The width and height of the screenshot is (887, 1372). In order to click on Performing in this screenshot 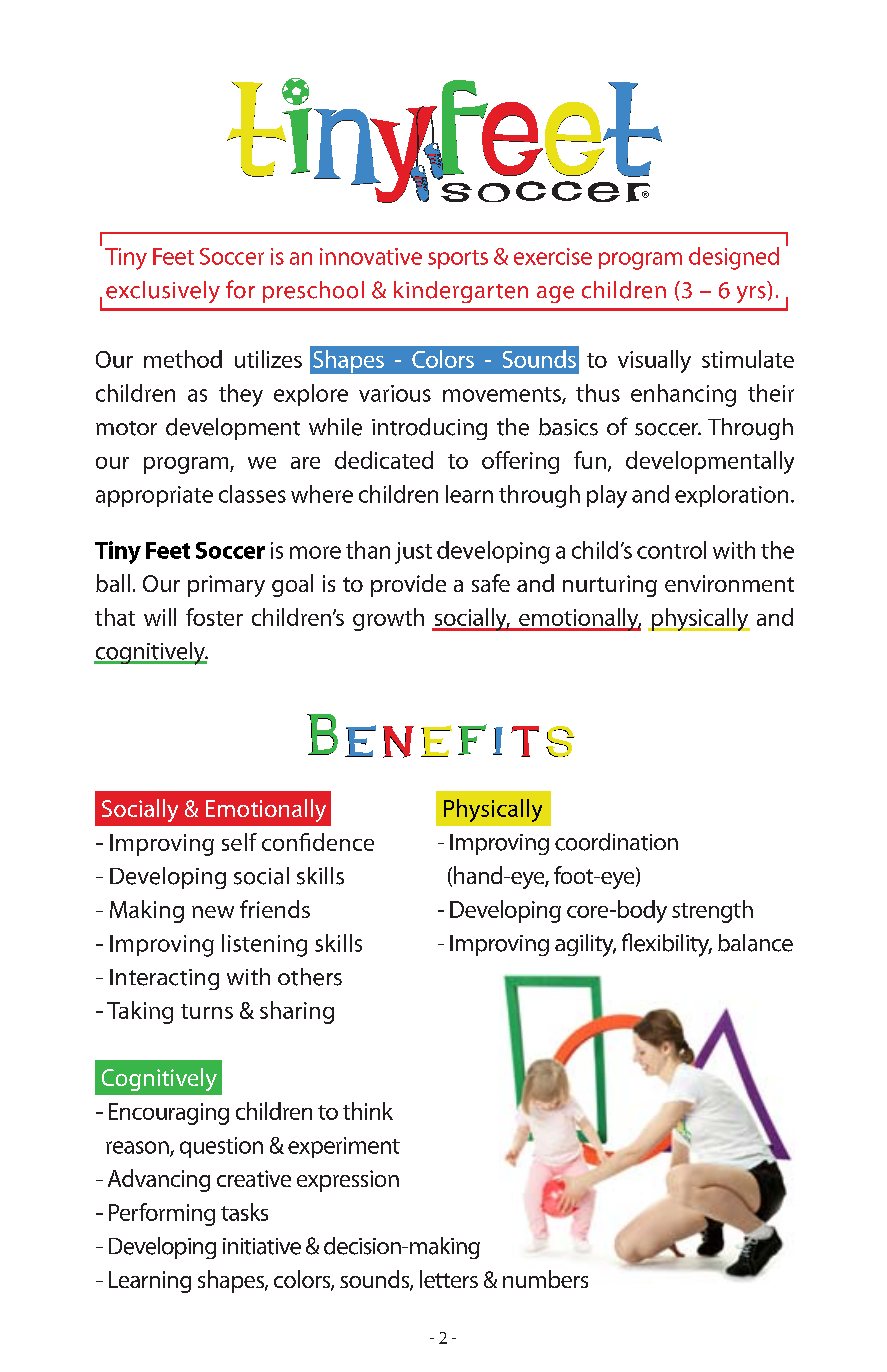, I will do `click(162, 1214)`.
